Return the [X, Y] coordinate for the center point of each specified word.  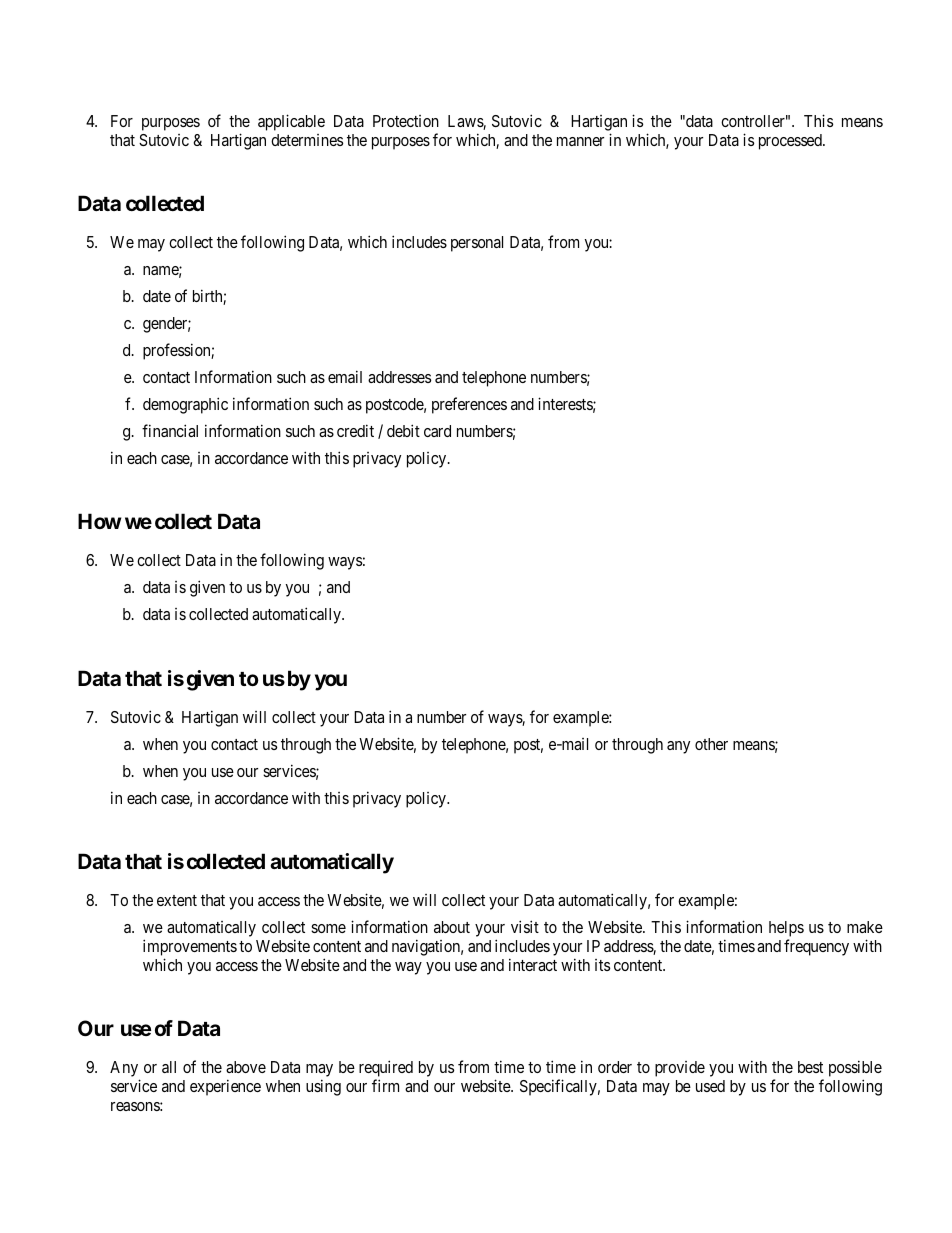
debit [403, 430]
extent [177, 900]
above [246, 1067]
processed [791, 142]
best [810, 1067]
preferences [469, 405]
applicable [291, 122]
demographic [185, 405]
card [437, 431]
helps [786, 930]
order [615, 1067]
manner [580, 141]
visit [525, 926]
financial [170, 430]
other [711, 744]
